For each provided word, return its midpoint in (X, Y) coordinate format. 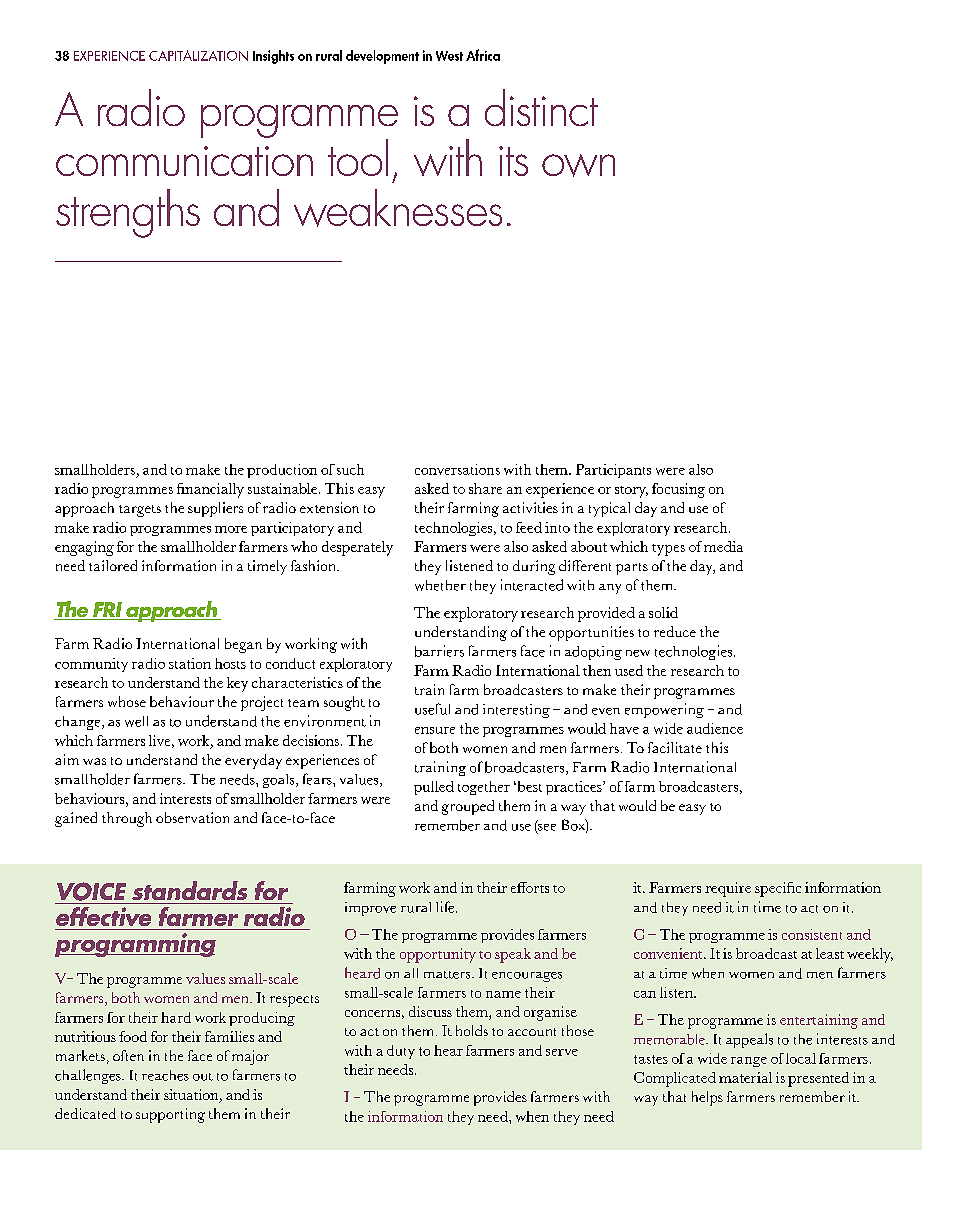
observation (192, 817)
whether (440, 585)
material (745, 1077)
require (728, 889)
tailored (113, 565)
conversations (457, 469)
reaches (165, 1075)
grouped (468, 807)
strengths (128, 213)
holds (472, 1030)
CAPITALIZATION (198, 55)
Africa (483, 55)
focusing (678, 490)
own (578, 165)
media (723, 546)
